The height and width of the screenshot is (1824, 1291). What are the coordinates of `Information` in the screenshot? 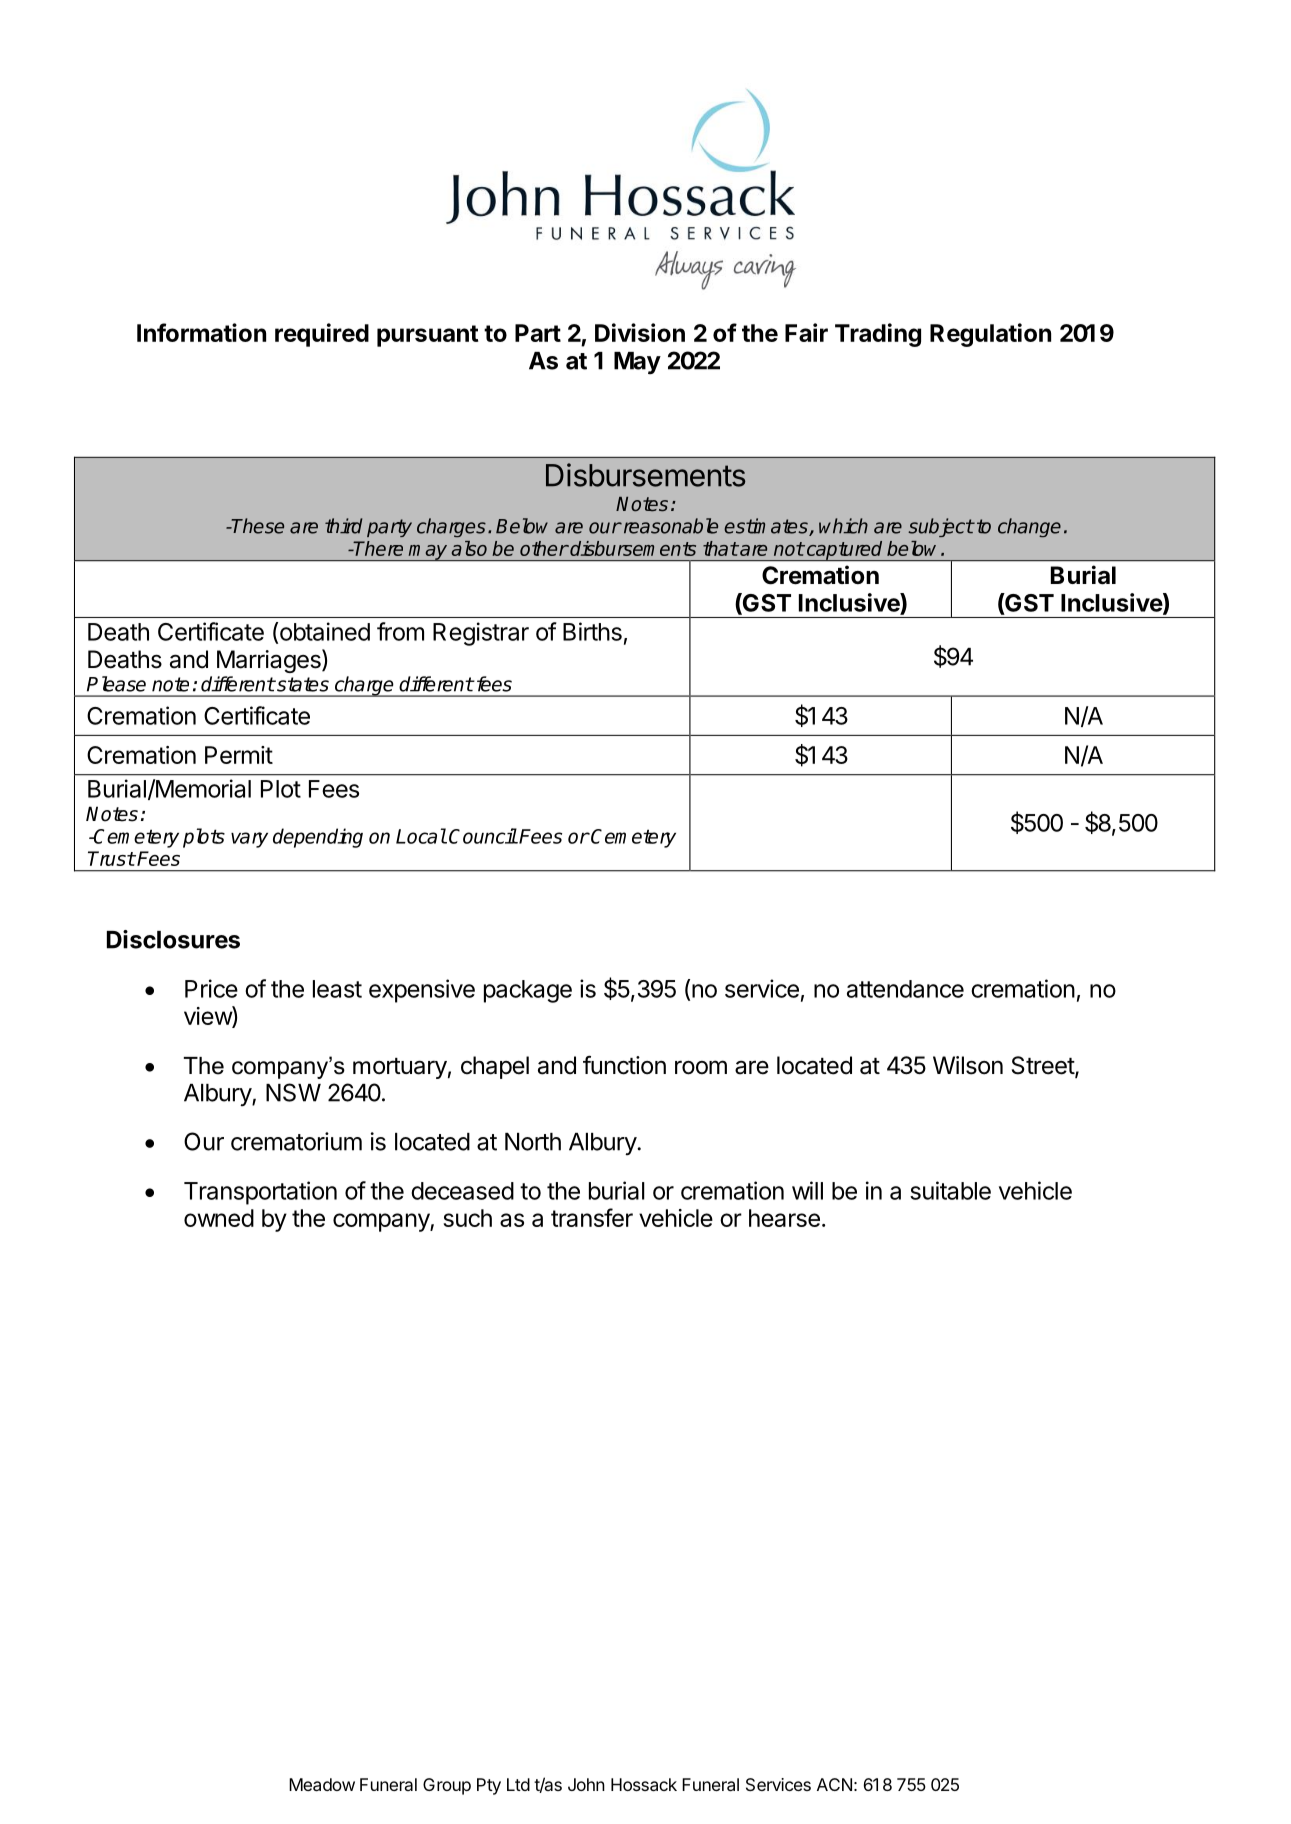 It's located at (201, 332).
